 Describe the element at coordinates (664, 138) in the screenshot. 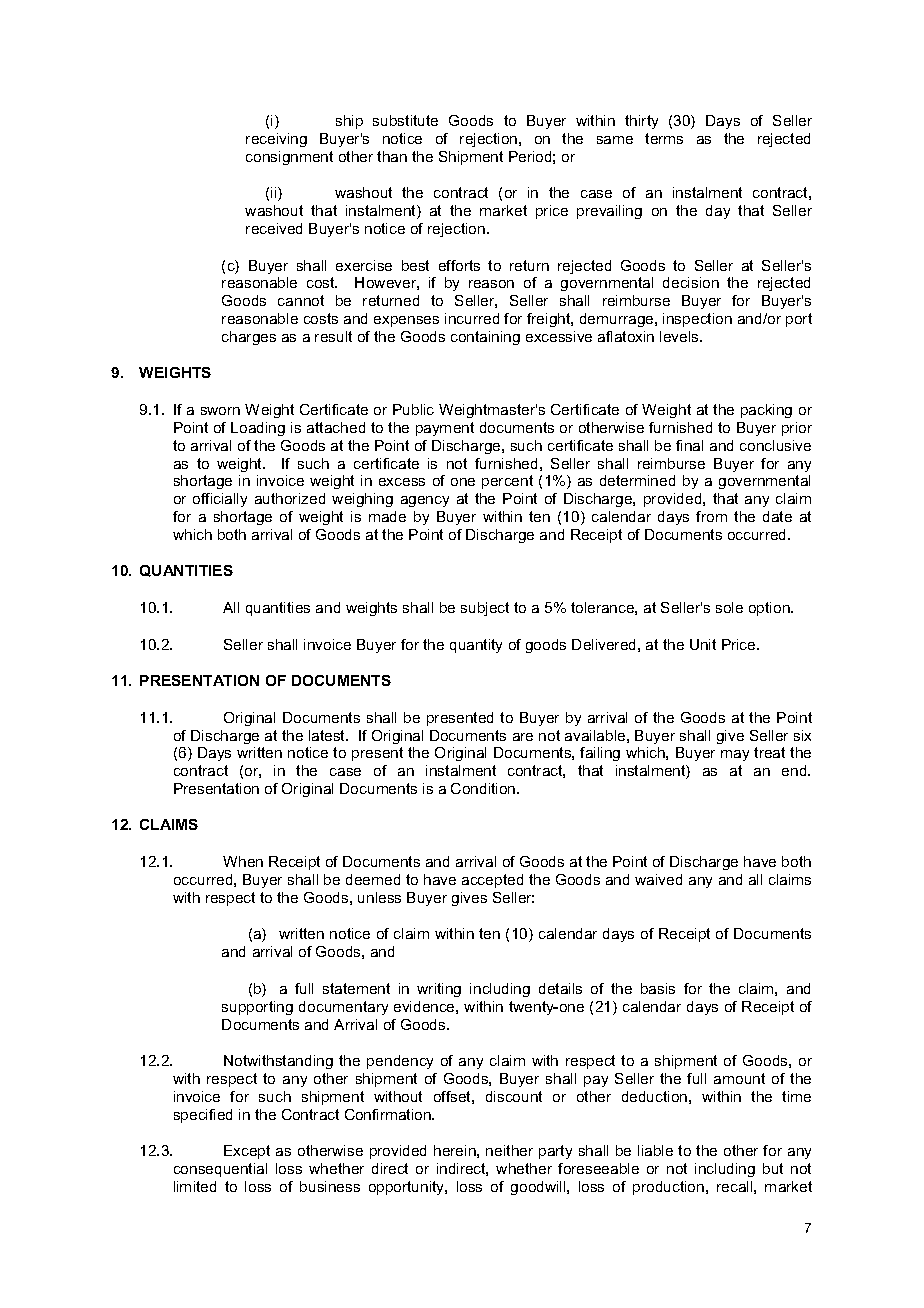

I see `terms` at that location.
